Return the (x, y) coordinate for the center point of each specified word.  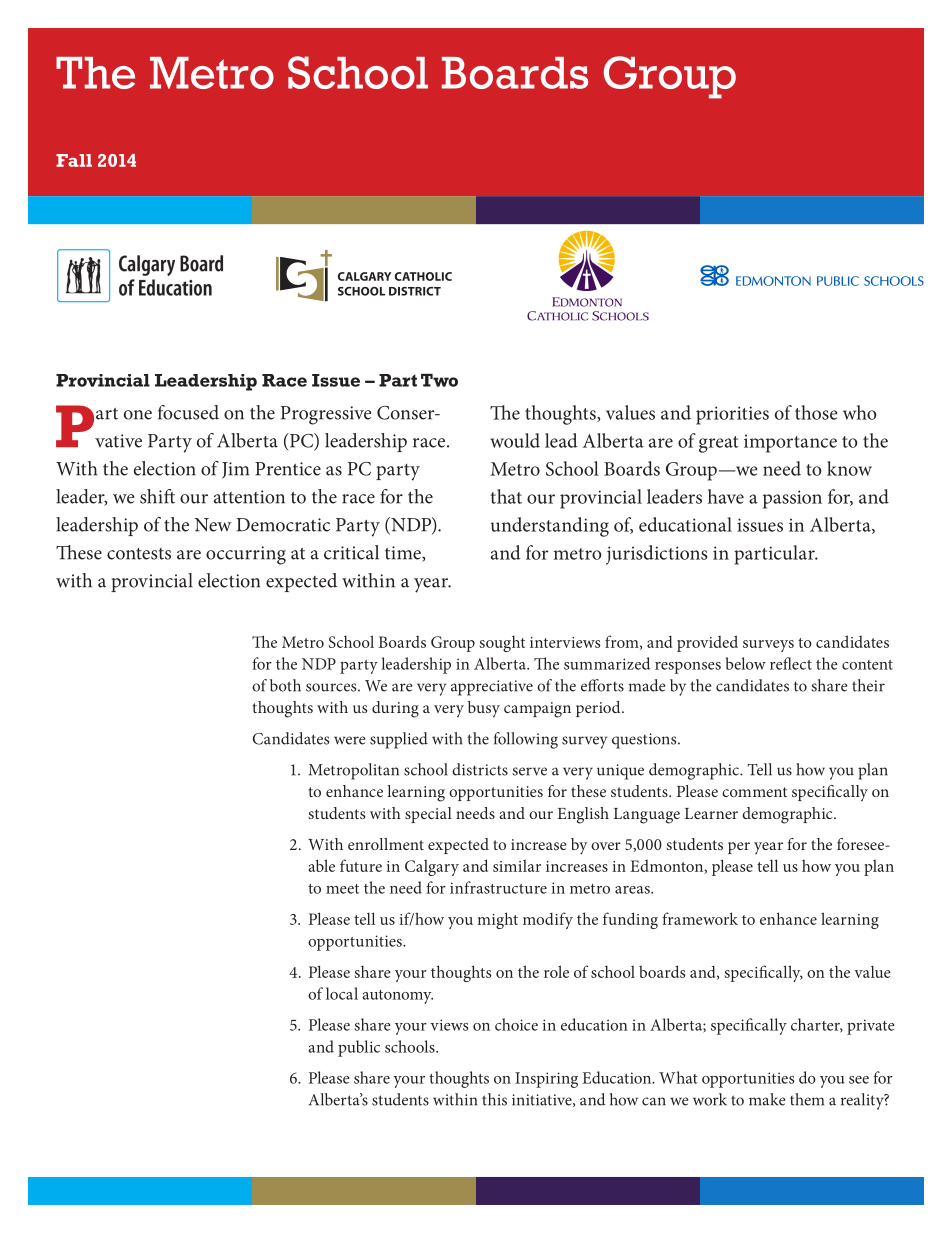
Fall (74, 160)
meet (342, 889)
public (359, 1048)
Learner (711, 813)
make (767, 1099)
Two (439, 380)
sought (502, 643)
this (494, 1099)
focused (188, 412)
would (515, 440)
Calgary (432, 868)
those (816, 412)
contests (139, 554)
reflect (791, 663)
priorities (732, 415)
